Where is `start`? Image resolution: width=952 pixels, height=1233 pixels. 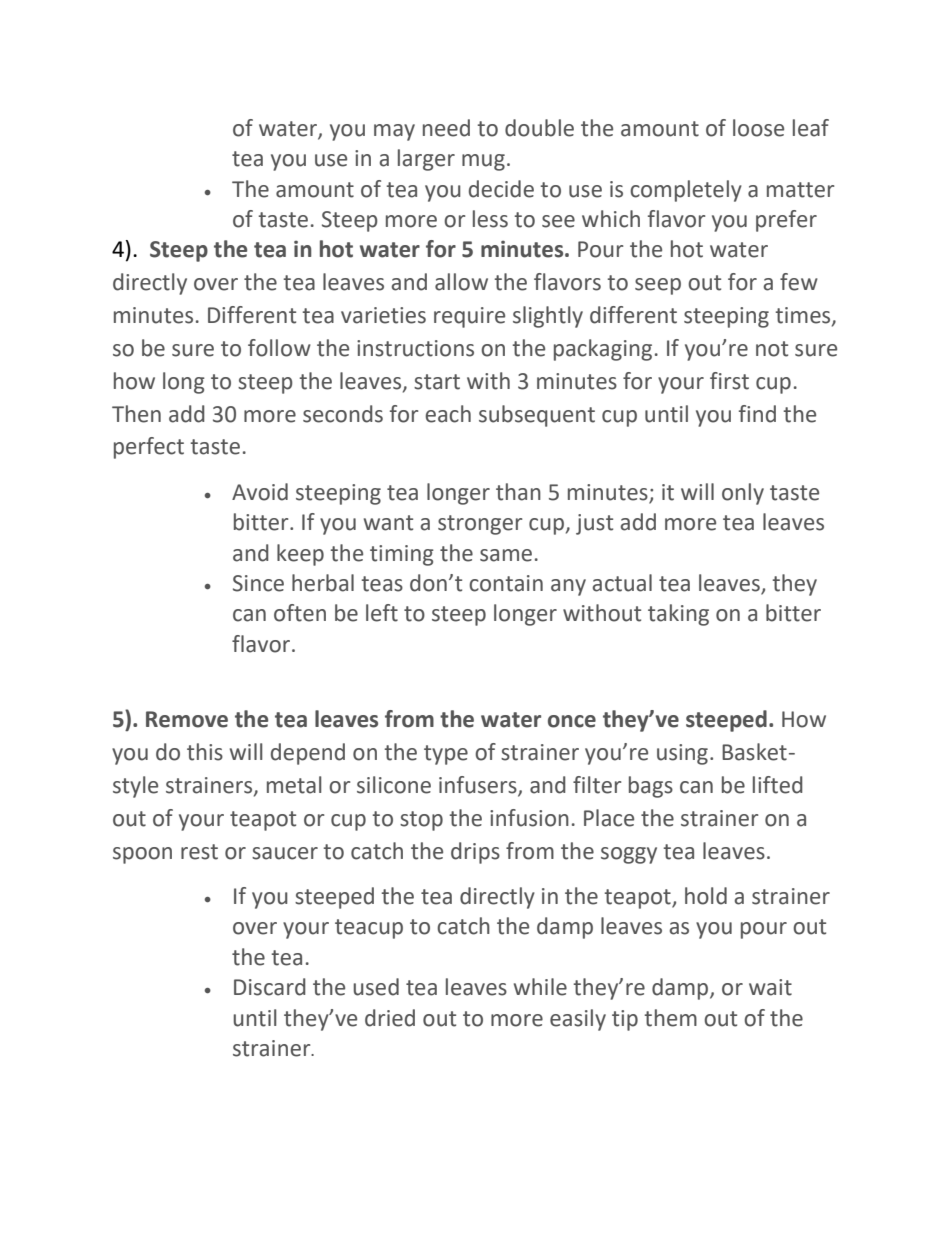 start is located at coordinates (437, 382).
